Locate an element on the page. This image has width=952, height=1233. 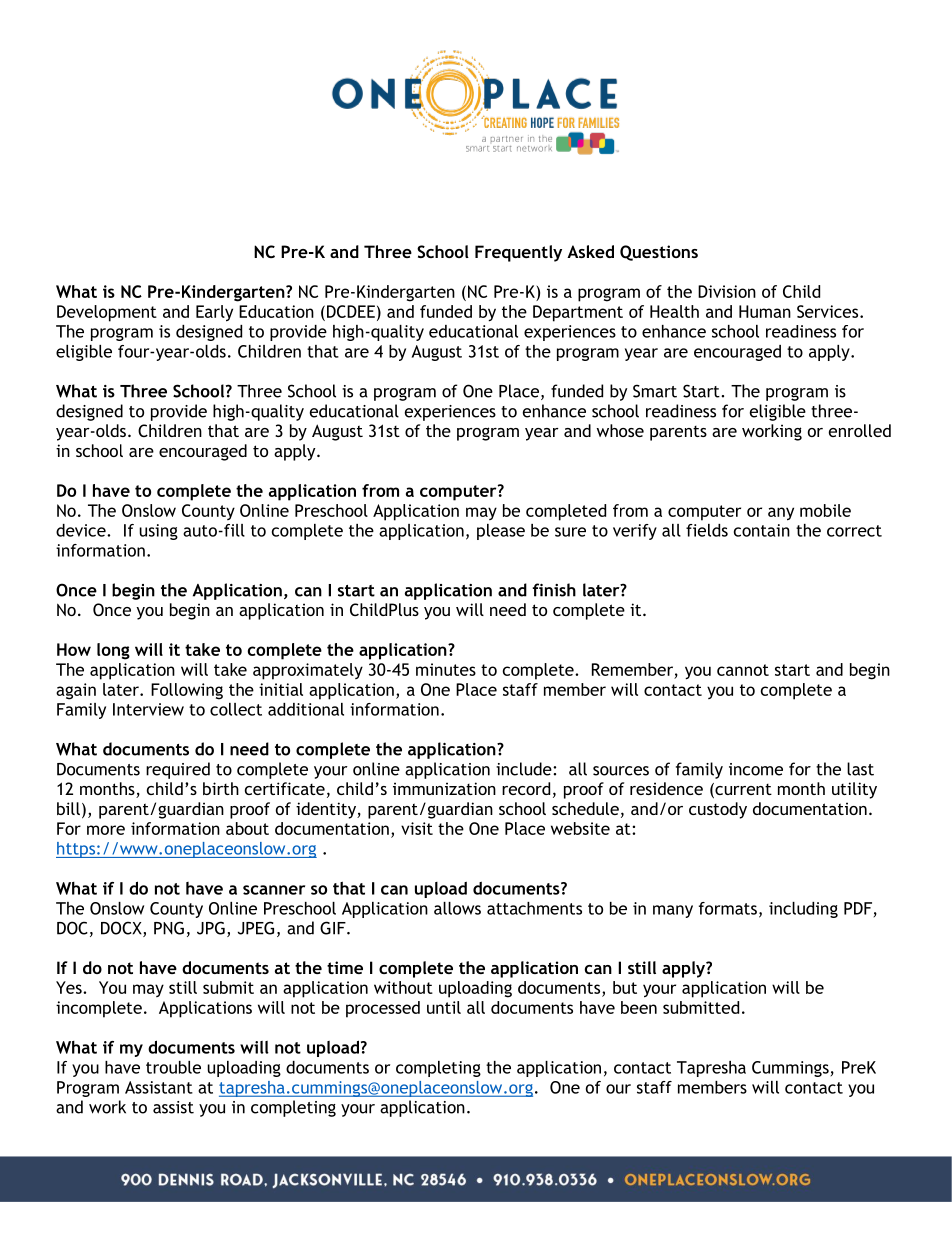
Early is located at coordinates (214, 313).
